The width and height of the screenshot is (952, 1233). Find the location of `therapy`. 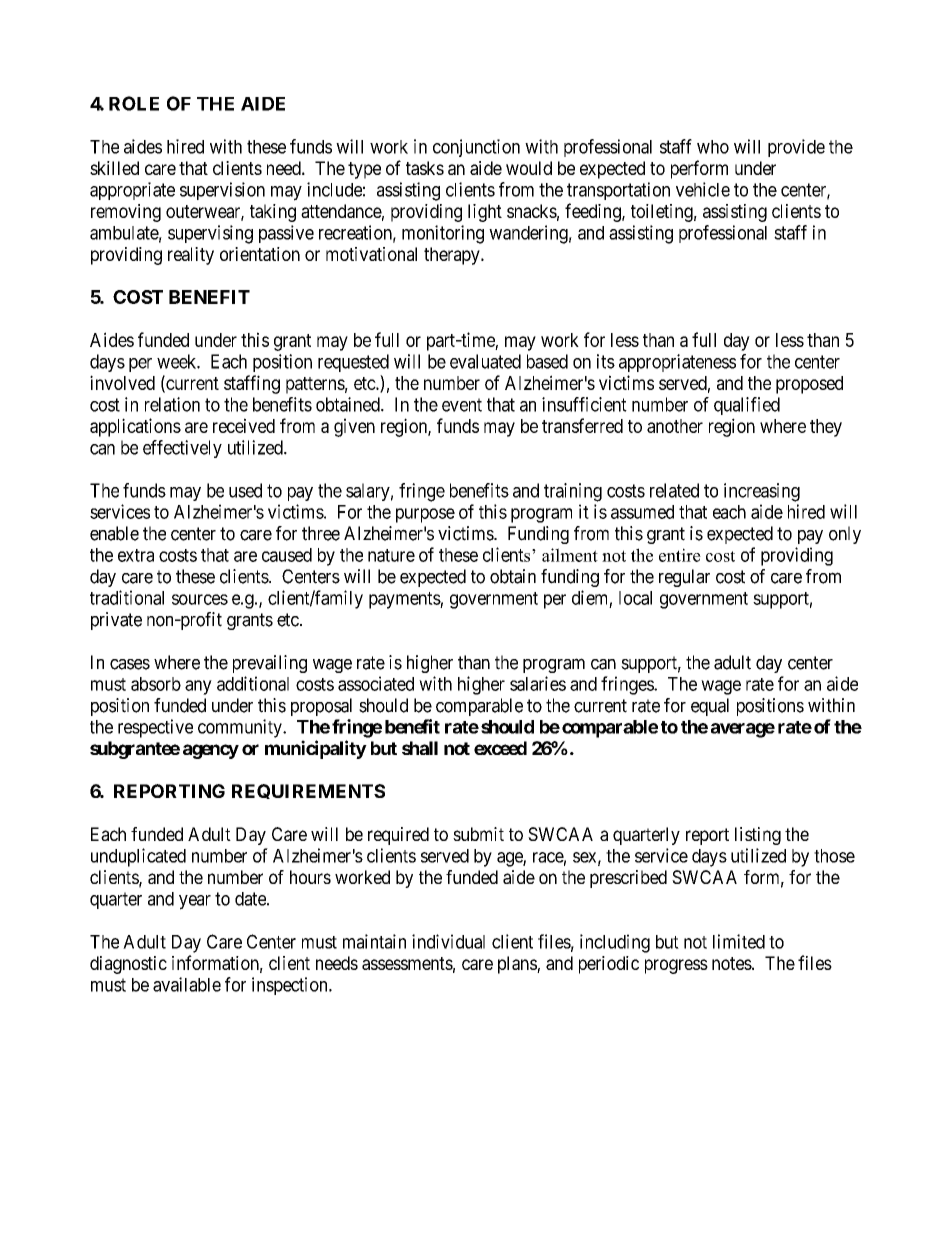

therapy is located at coordinates (453, 256).
